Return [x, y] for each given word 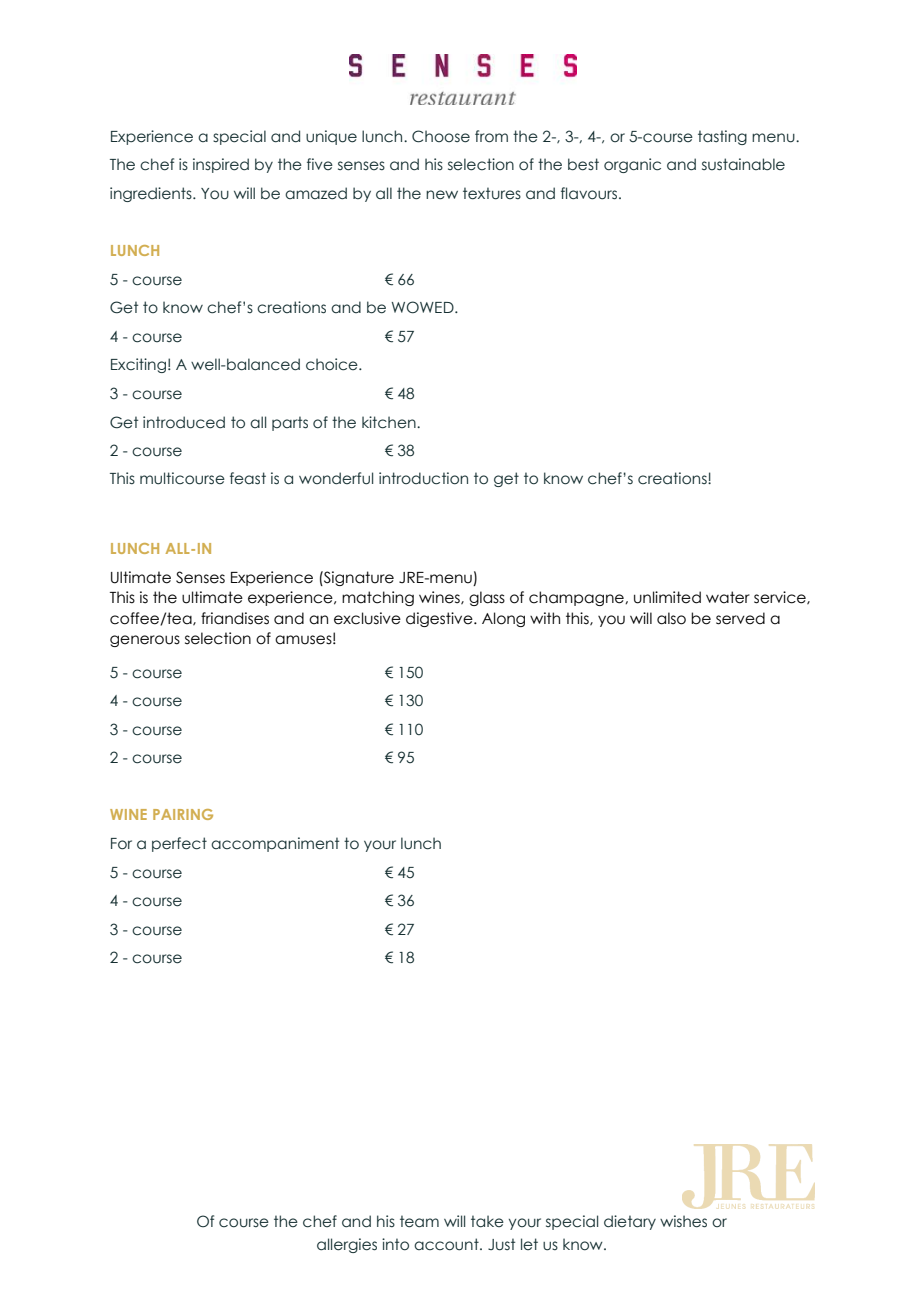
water [728, 597]
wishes [683, 1221]
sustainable [743, 164]
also [671, 618]
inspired [221, 165]
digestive [440, 619]
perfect [179, 844]
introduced [184, 422]
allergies [347, 1245]
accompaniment [275, 844]
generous [145, 641]
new [442, 195]
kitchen [390, 422]
